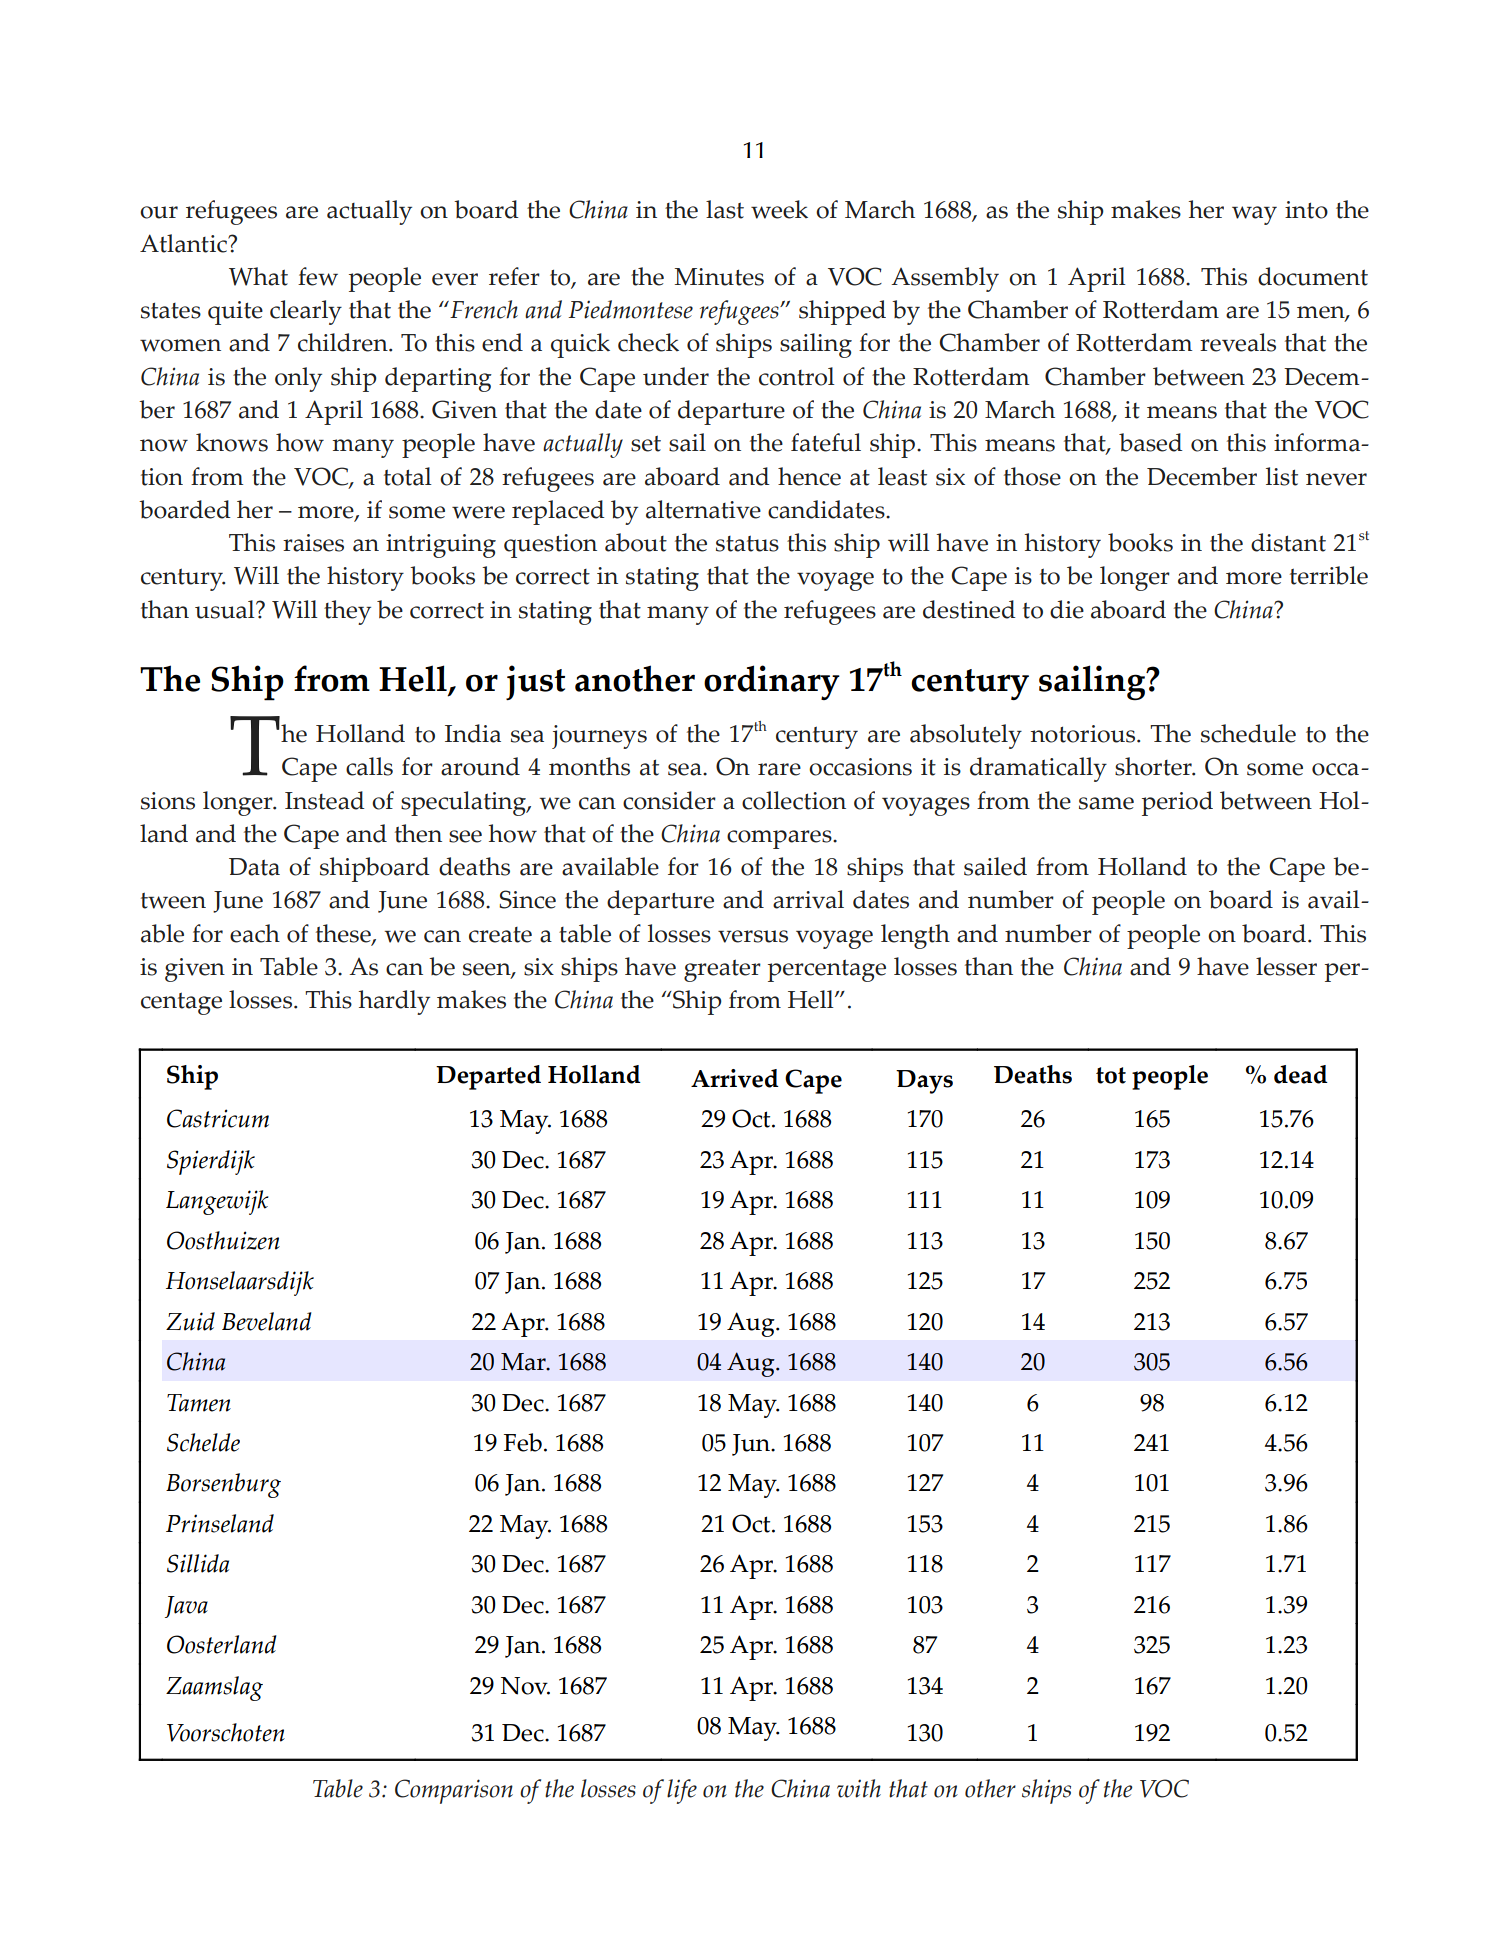  Describe the element at coordinates (369, 766) in the document. I see `calls` at that location.
